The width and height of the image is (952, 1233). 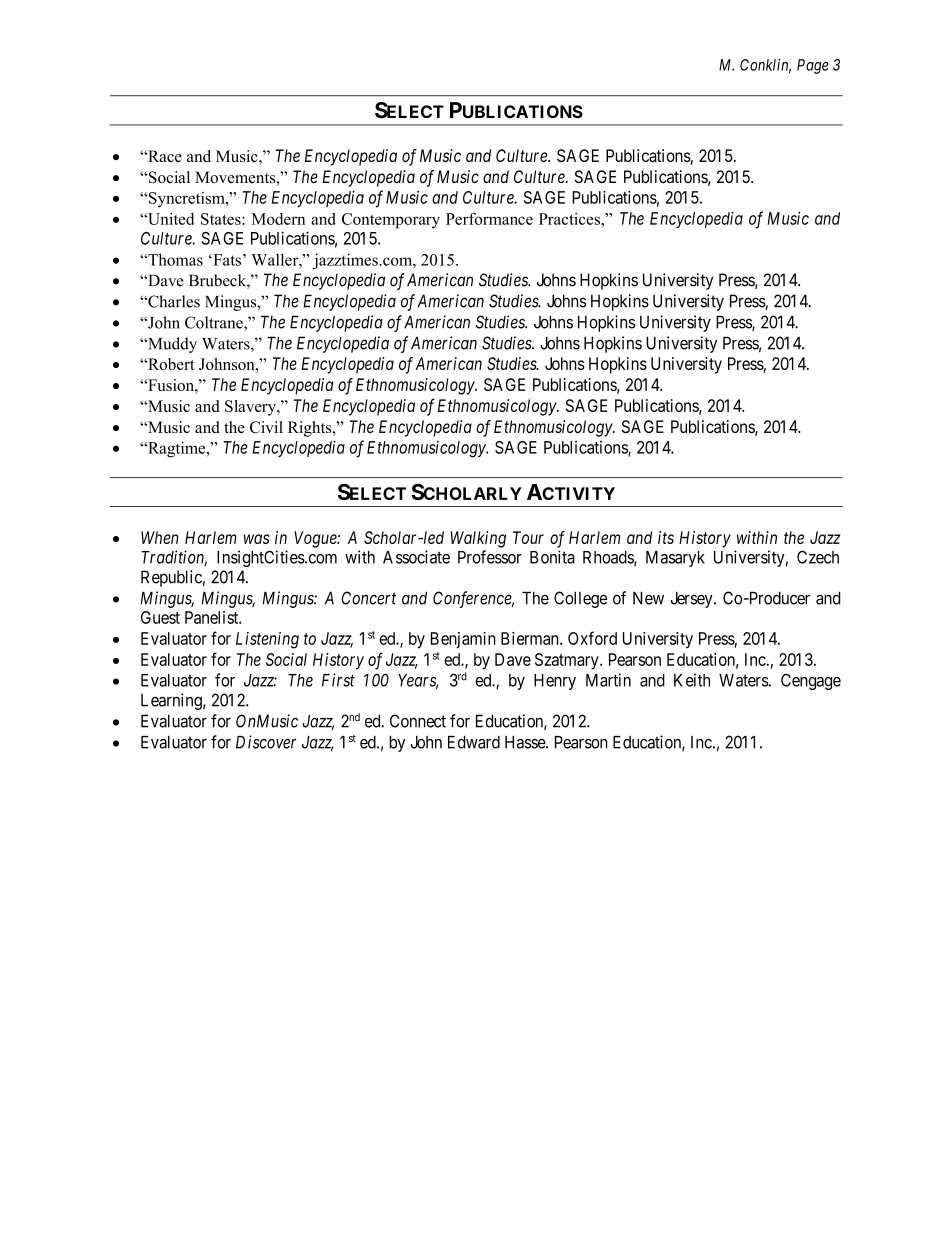 I want to click on its, so click(x=666, y=537).
